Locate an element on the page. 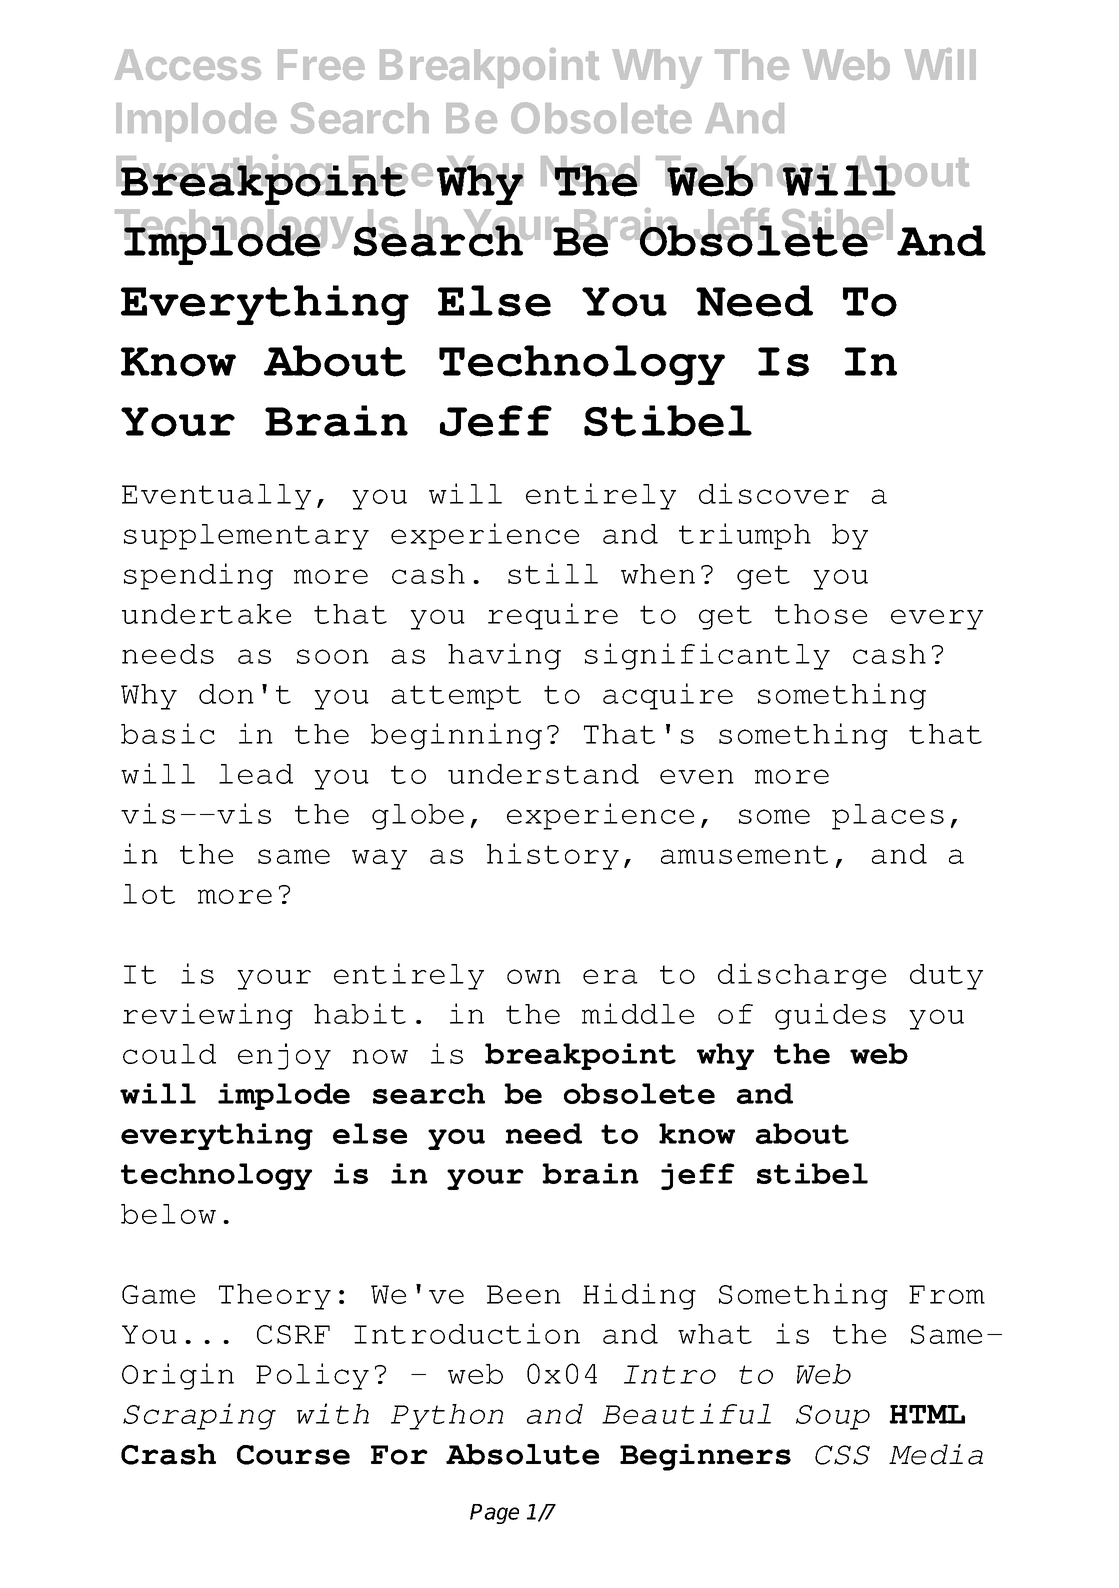  discover is located at coordinates (774, 493).
